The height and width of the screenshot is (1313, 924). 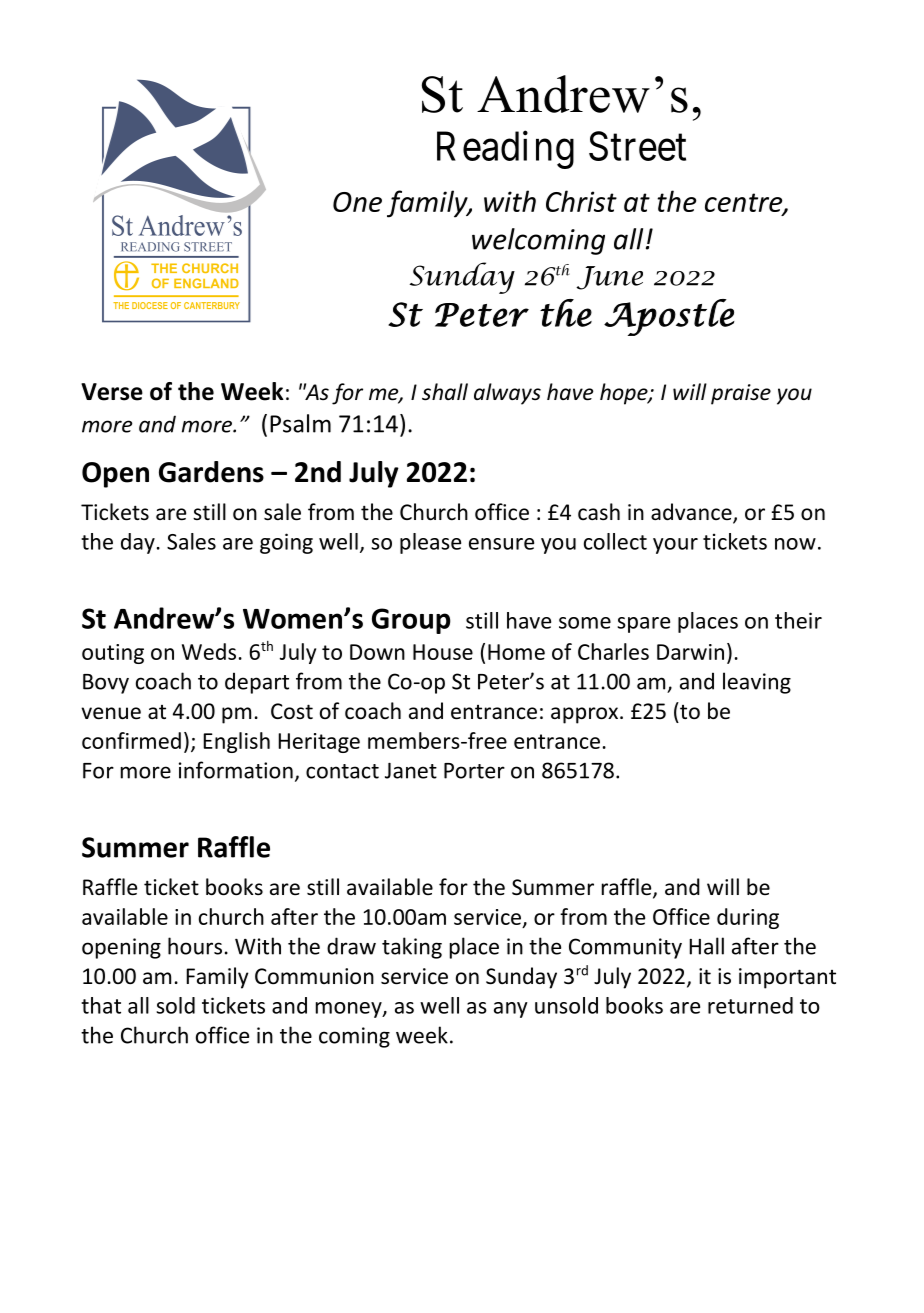 I want to click on going, so click(x=286, y=543).
